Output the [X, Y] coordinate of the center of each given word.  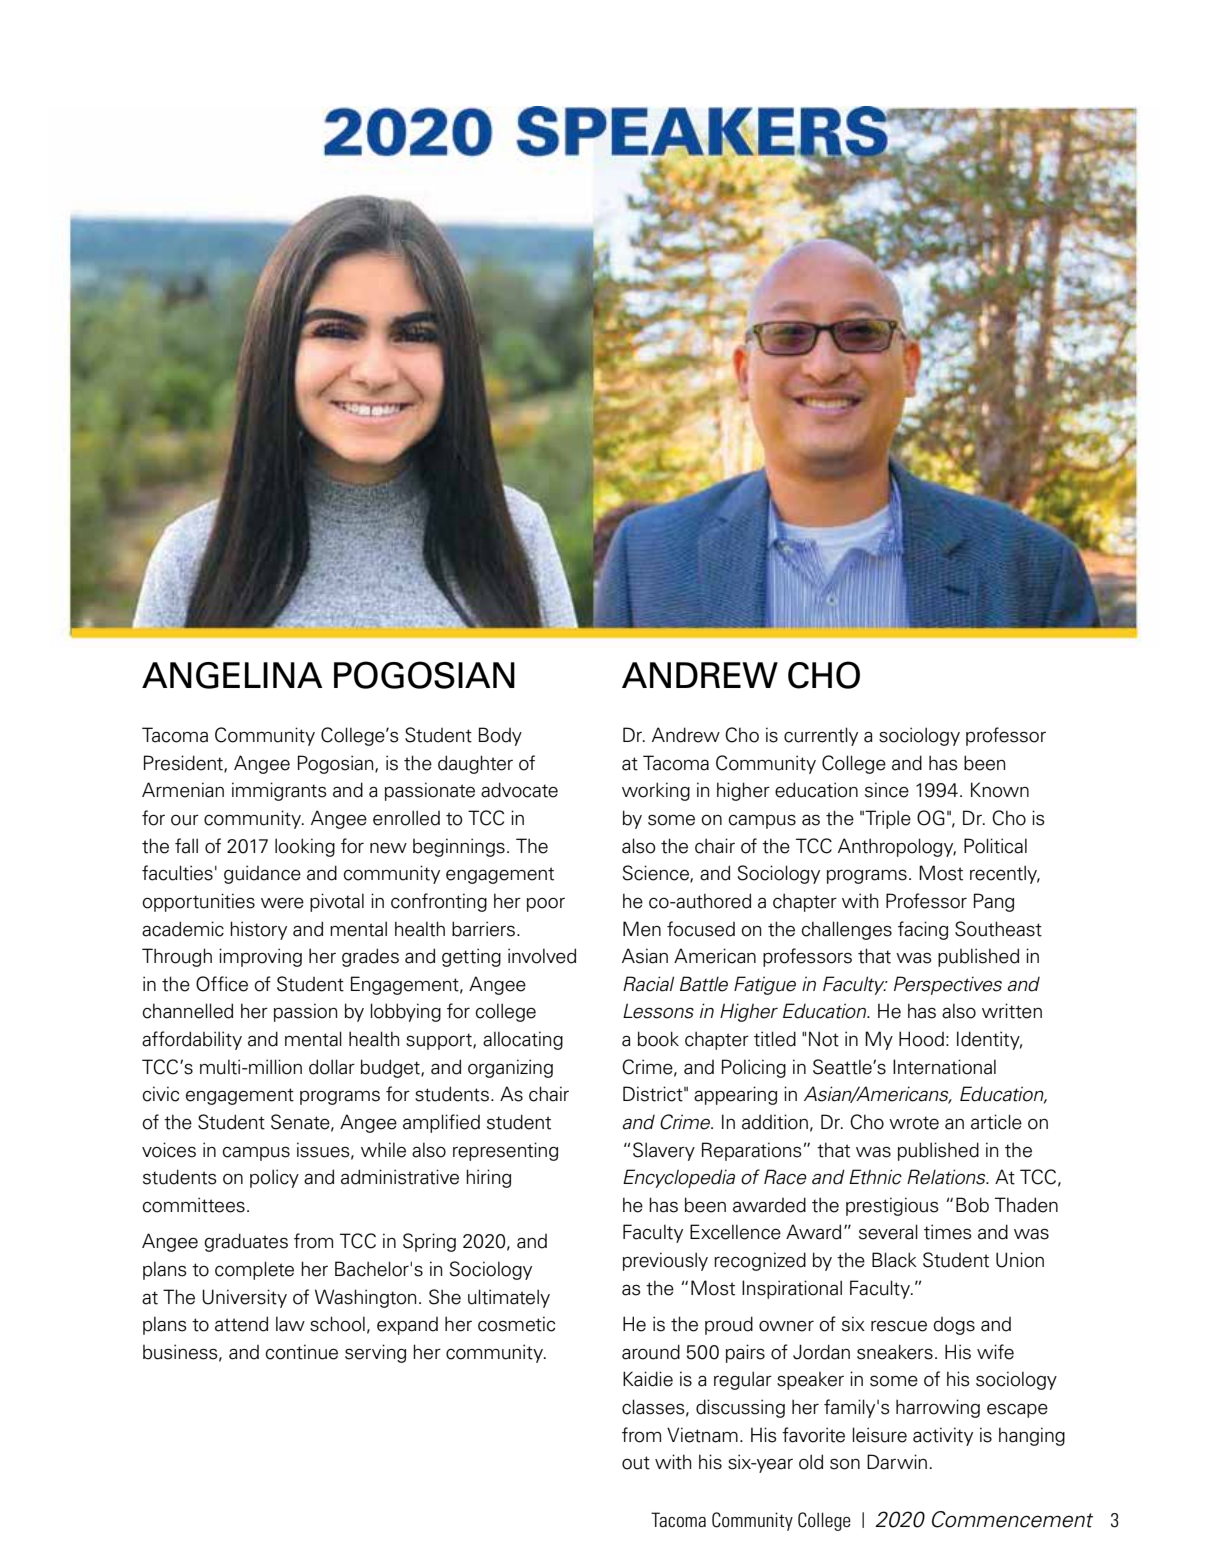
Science [657, 874]
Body [500, 736]
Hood [921, 1039]
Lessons [658, 1011]
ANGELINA [232, 675]
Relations [947, 1177]
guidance [262, 874]
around [651, 1352]
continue [302, 1352]
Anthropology [897, 847]
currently [821, 736]
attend [241, 1324]
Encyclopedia [679, 1178]
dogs [954, 1326]
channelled [188, 1011]
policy [274, 1178]
